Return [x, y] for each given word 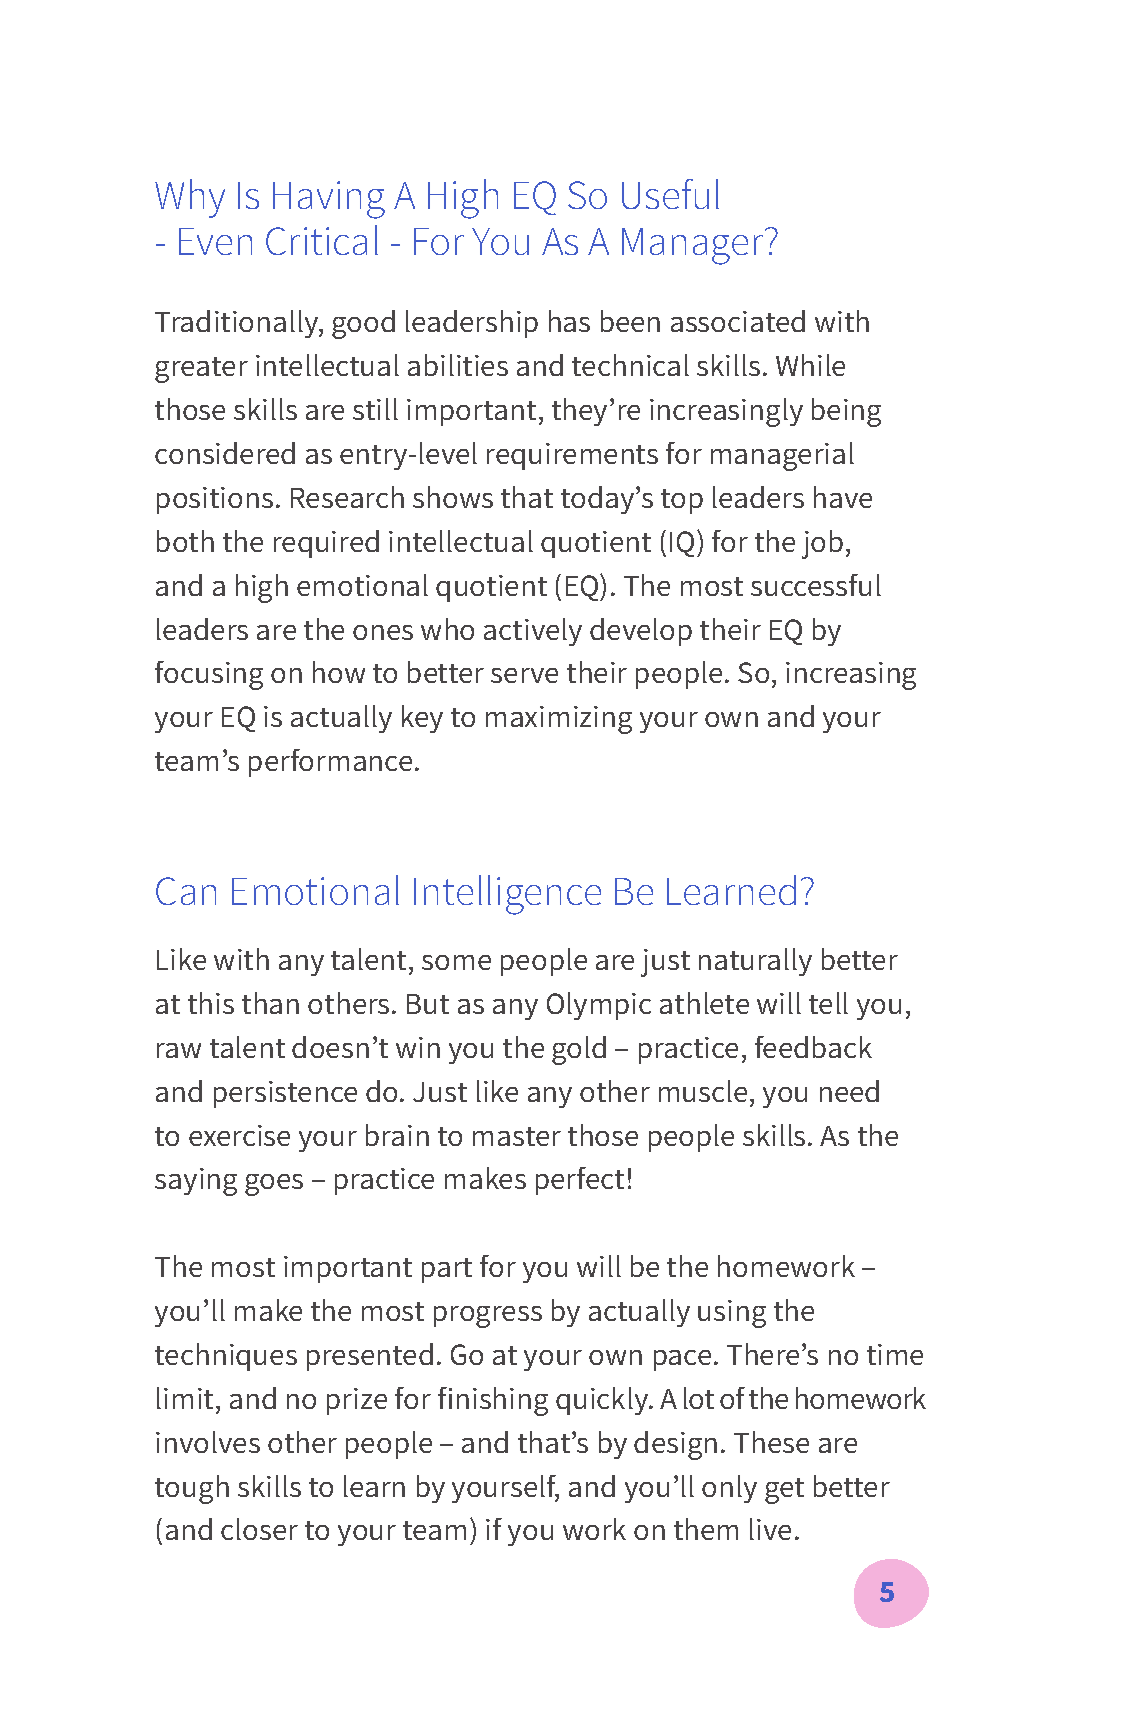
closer [259, 1529]
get [784, 1491]
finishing [493, 1401]
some [456, 962]
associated [738, 321]
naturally [755, 962]
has [569, 321]
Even [215, 241]
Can [186, 891]
